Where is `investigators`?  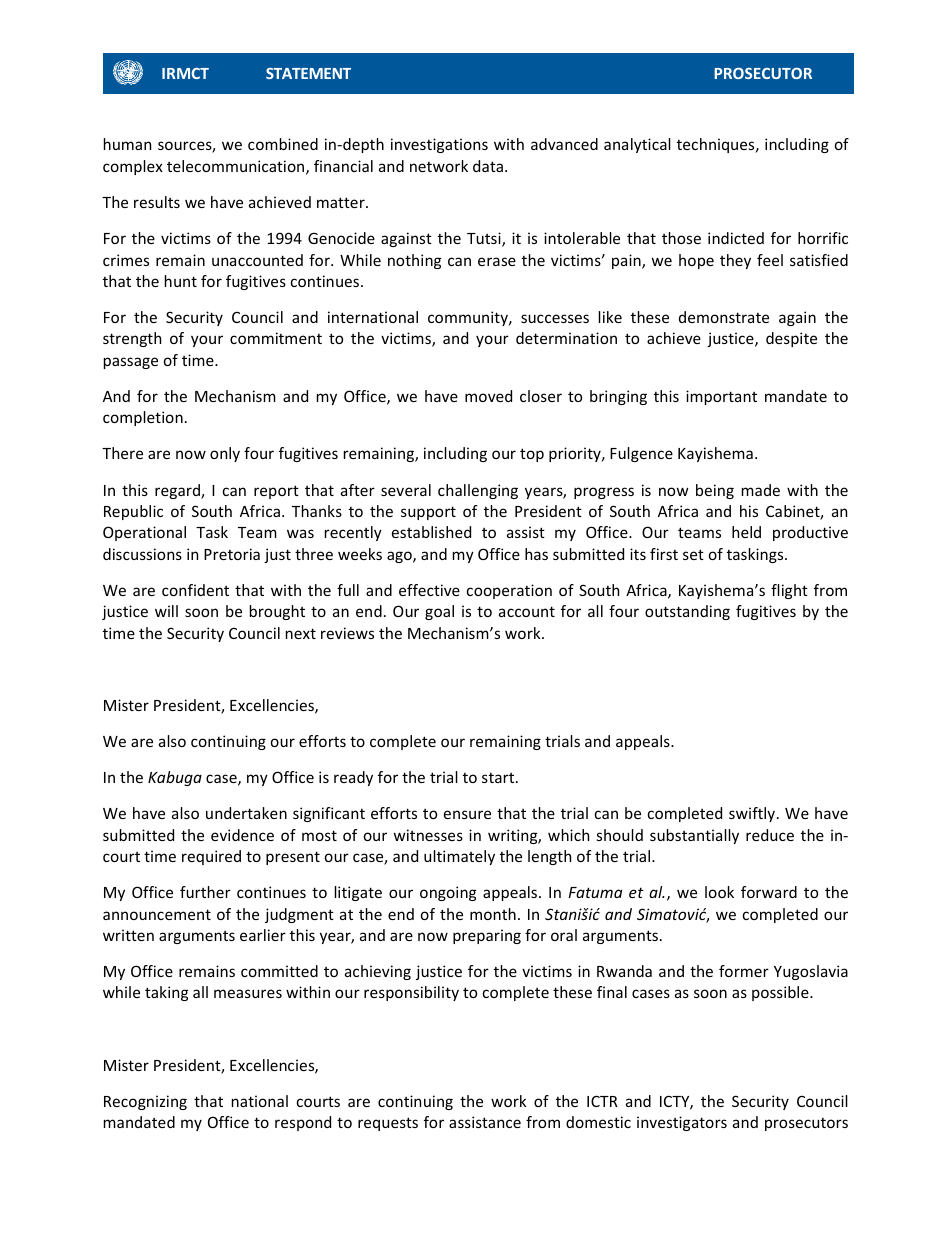
investigators is located at coordinates (682, 1123).
